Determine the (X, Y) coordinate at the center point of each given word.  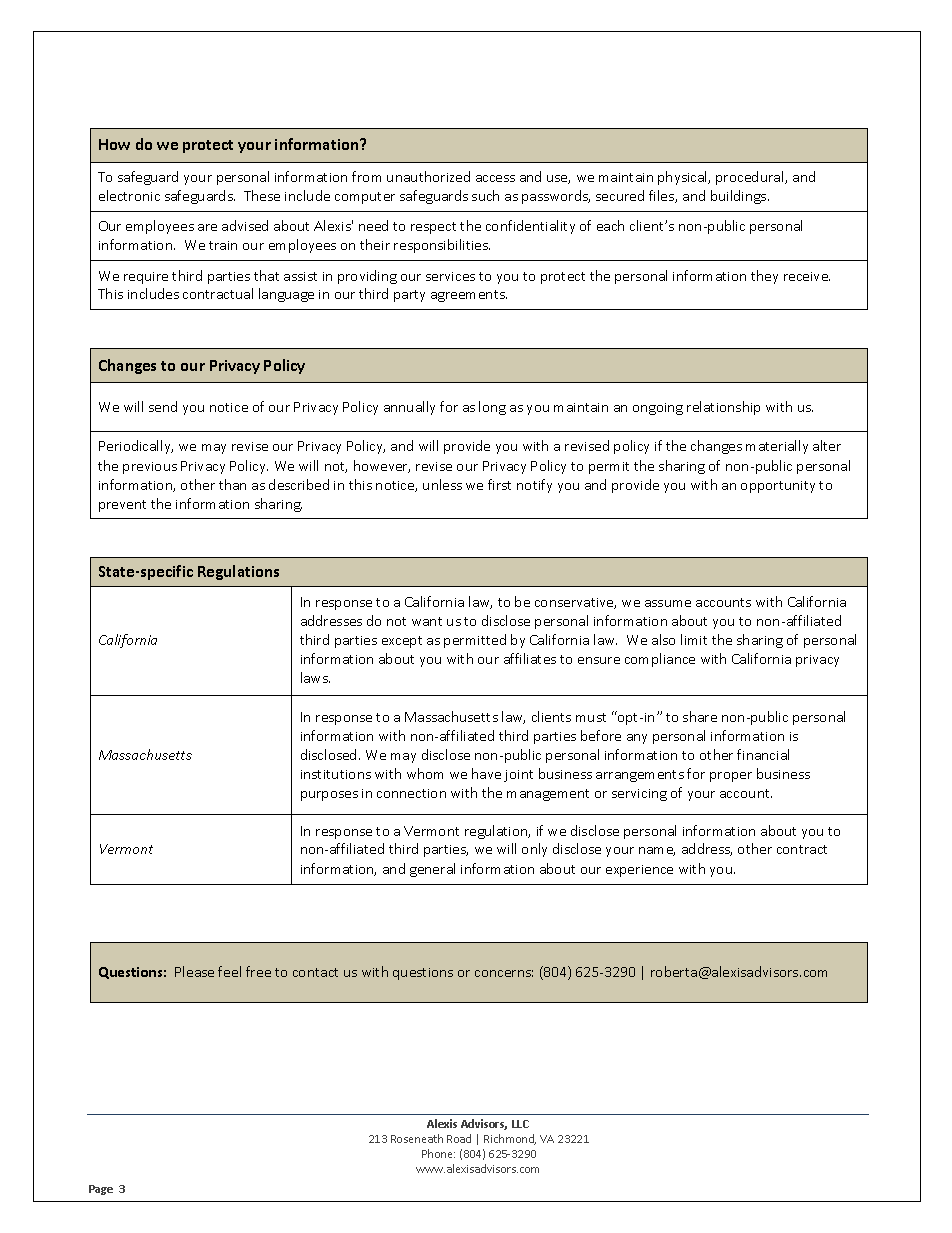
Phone (438, 1153)
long (492, 408)
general (432, 870)
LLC (520, 1124)
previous (150, 468)
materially (777, 447)
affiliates (530, 658)
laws (315, 677)
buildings (740, 197)
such (485, 195)
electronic (129, 195)
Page (101, 1190)
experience (639, 871)
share (700, 716)
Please (194, 971)
